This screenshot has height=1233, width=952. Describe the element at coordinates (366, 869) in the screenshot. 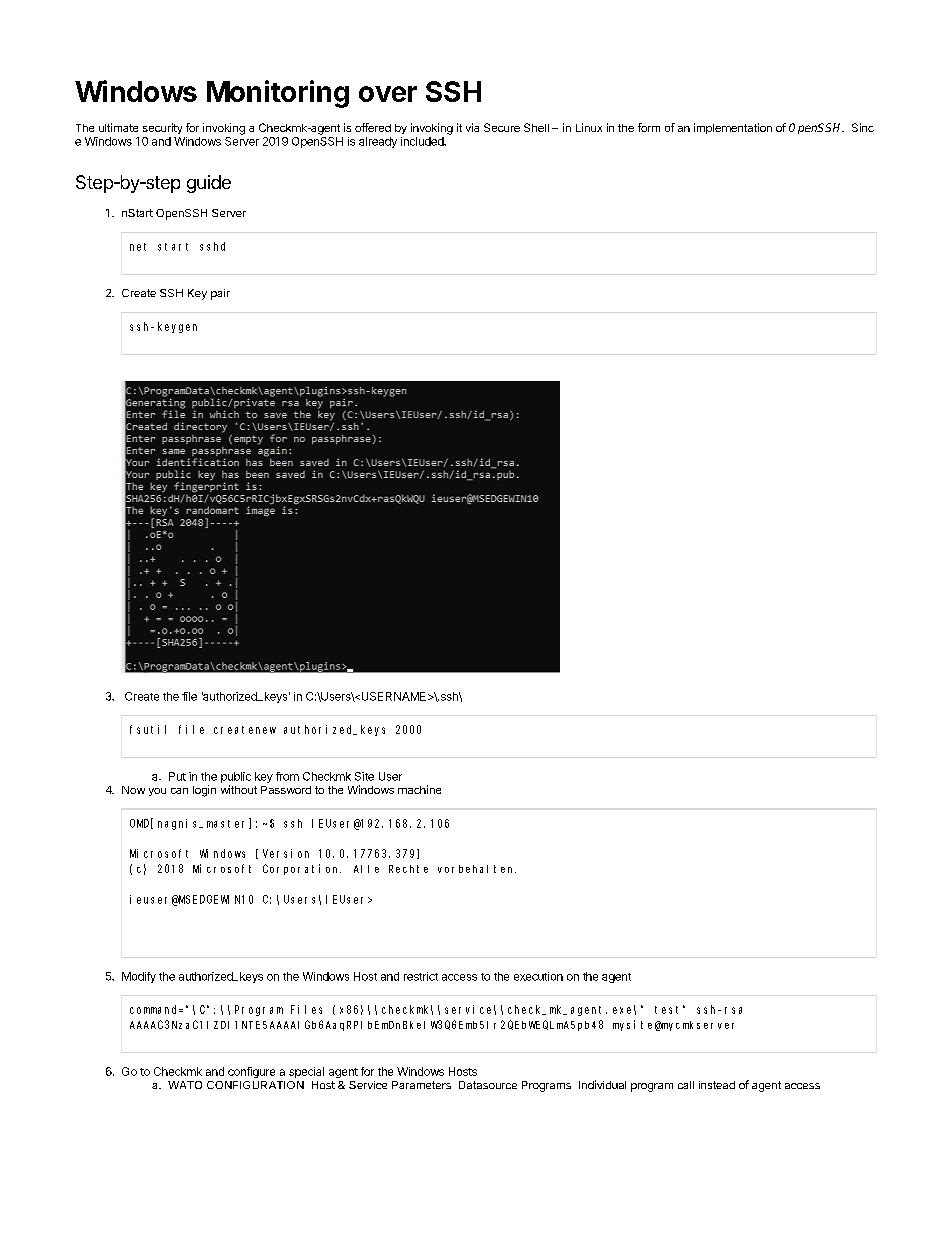

I see `Alle` at that location.
